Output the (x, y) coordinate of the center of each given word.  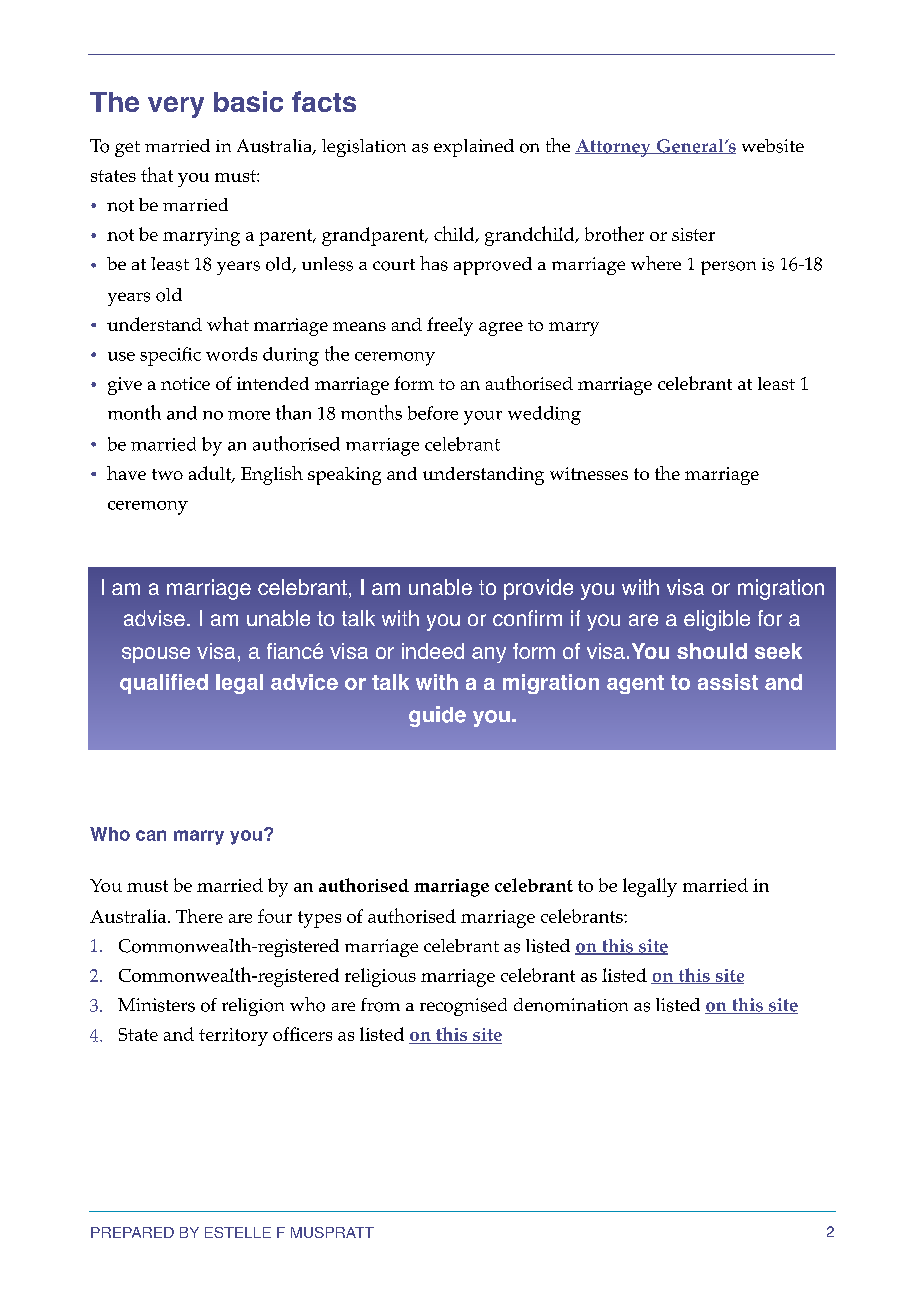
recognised (463, 1007)
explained (474, 148)
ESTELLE (238, 1232)
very (176, 107)
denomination (571, 1005)
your (483, 418)
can (151, 835)
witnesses (589, 473)
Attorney (614, 148)
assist (728, 682)
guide (437, 716)
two (167, 474)
